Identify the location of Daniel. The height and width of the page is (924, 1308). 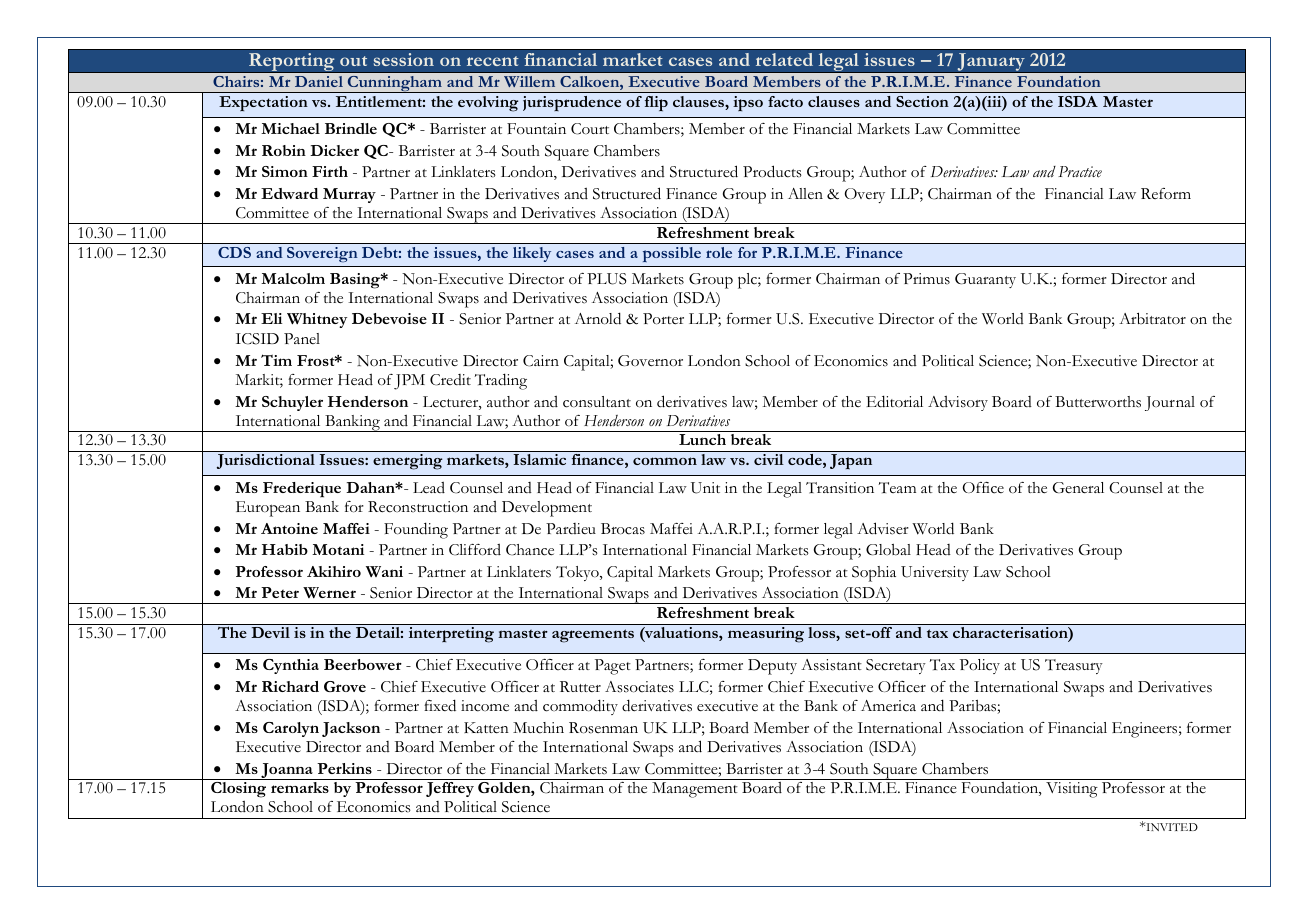
(319, 81).
